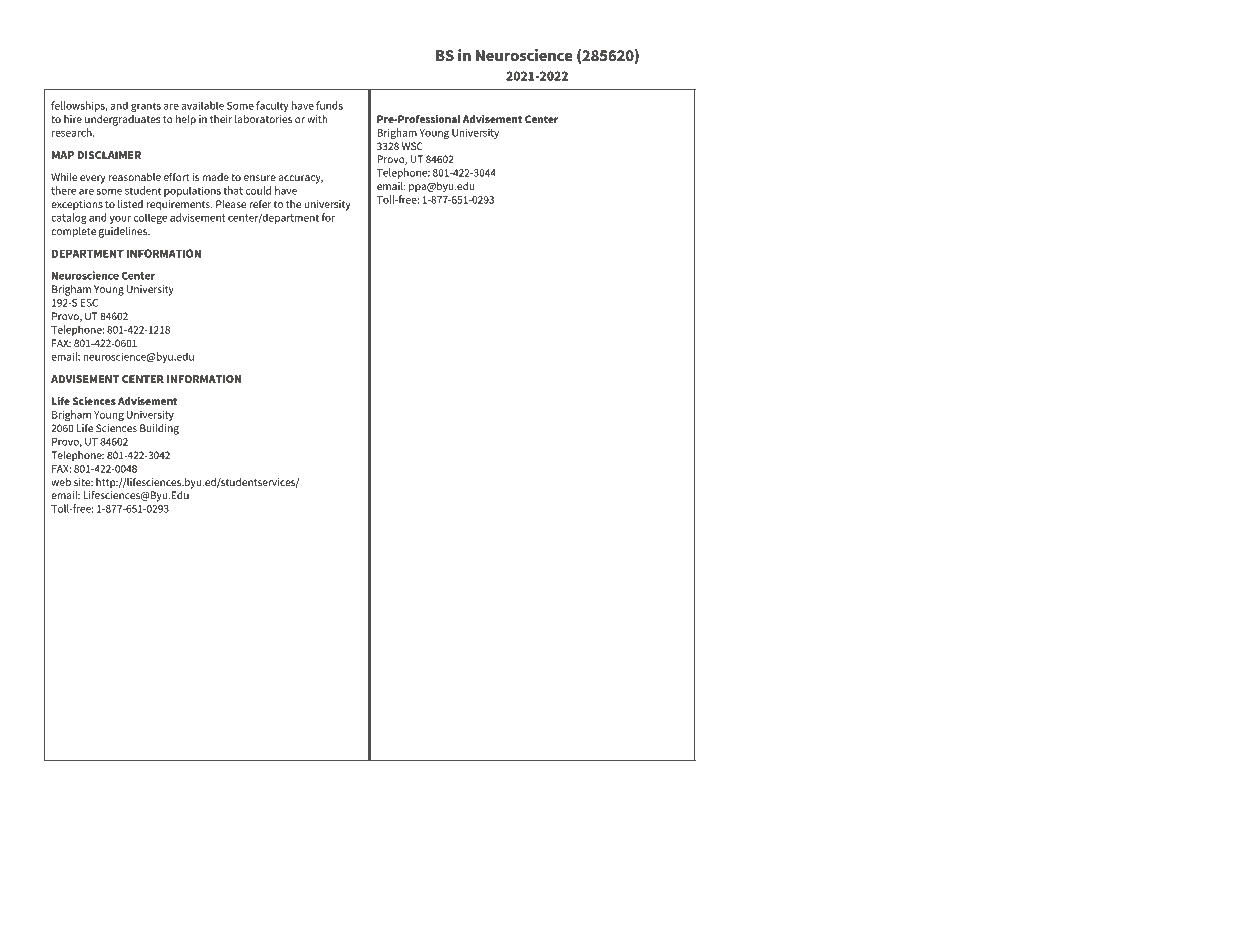 The width and height of the screenshot is (1233, 952). What do you see at coordinates (317, 119) in the screenshot?
I see `with` at bounding box center [317, 119].
